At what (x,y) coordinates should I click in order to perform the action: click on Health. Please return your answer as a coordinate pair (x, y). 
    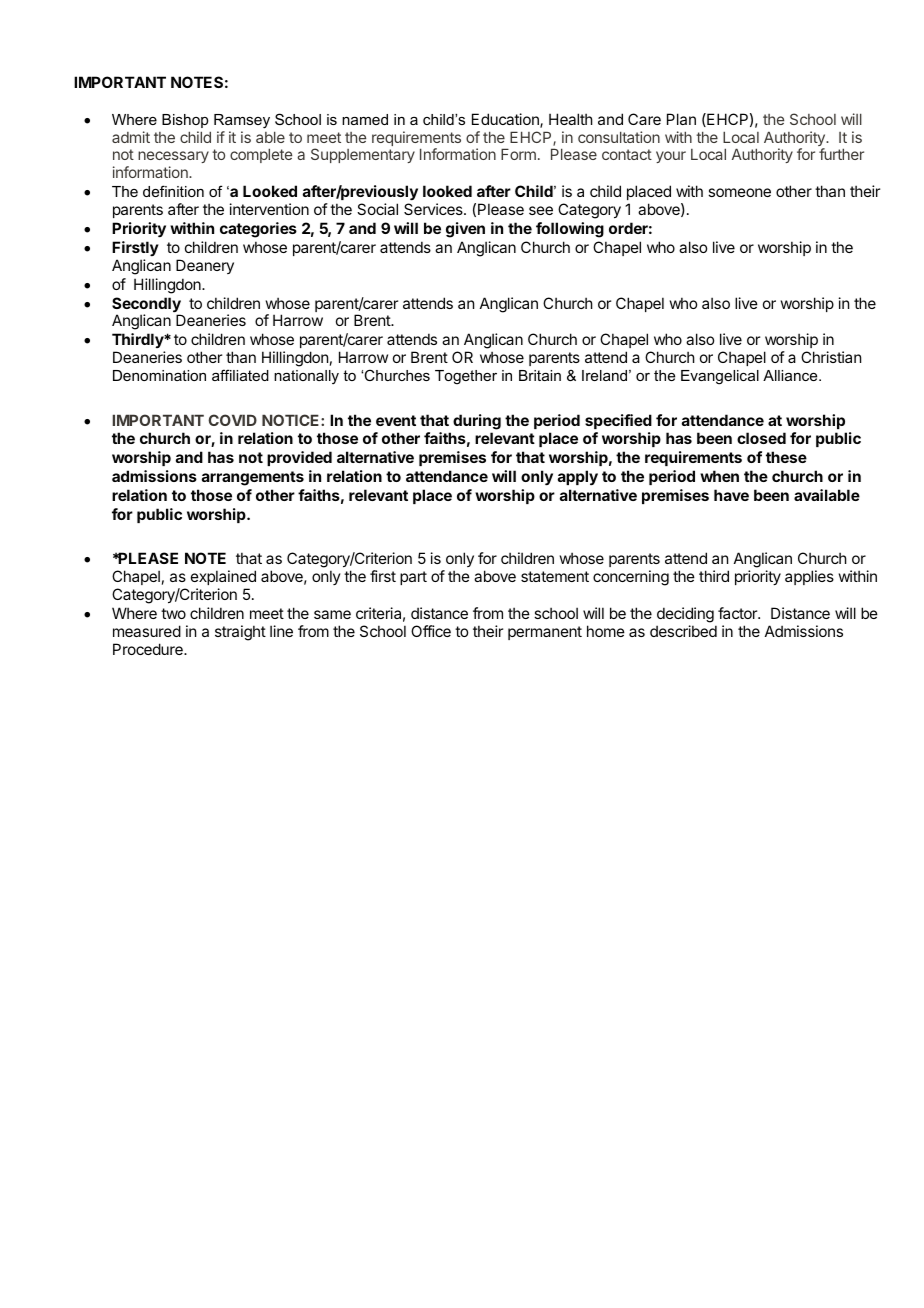
    Looking at the image, I should click on (571, 119).
